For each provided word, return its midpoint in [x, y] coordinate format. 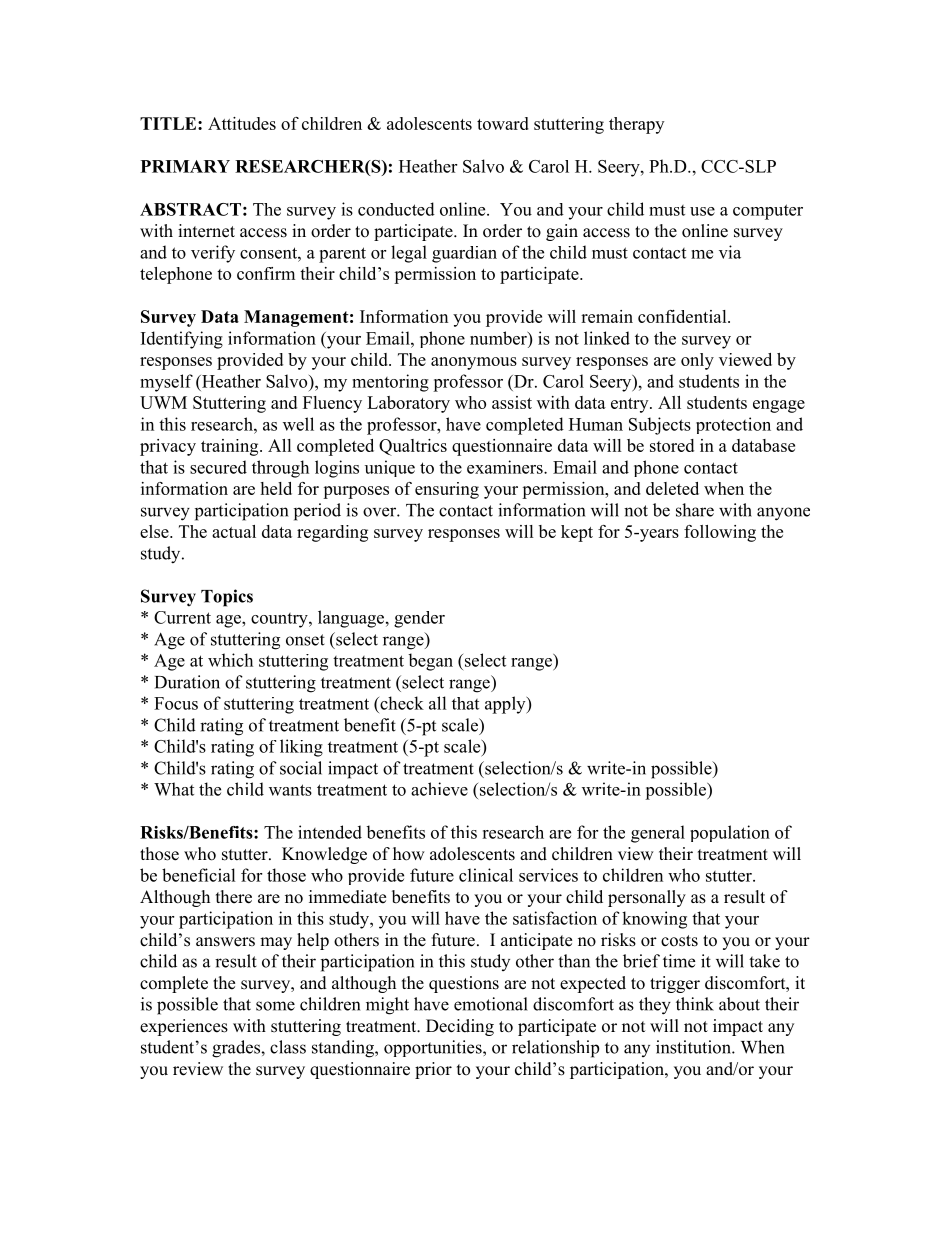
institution [694, 1047]
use [702, 211]
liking [301, 748]
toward [503, 123]
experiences [184, 1027]
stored [672, 445]
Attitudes [242, 123]
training [231, 447]
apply [506, 705]
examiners [506, 467]
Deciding [460, 1027]
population [730, 833]
